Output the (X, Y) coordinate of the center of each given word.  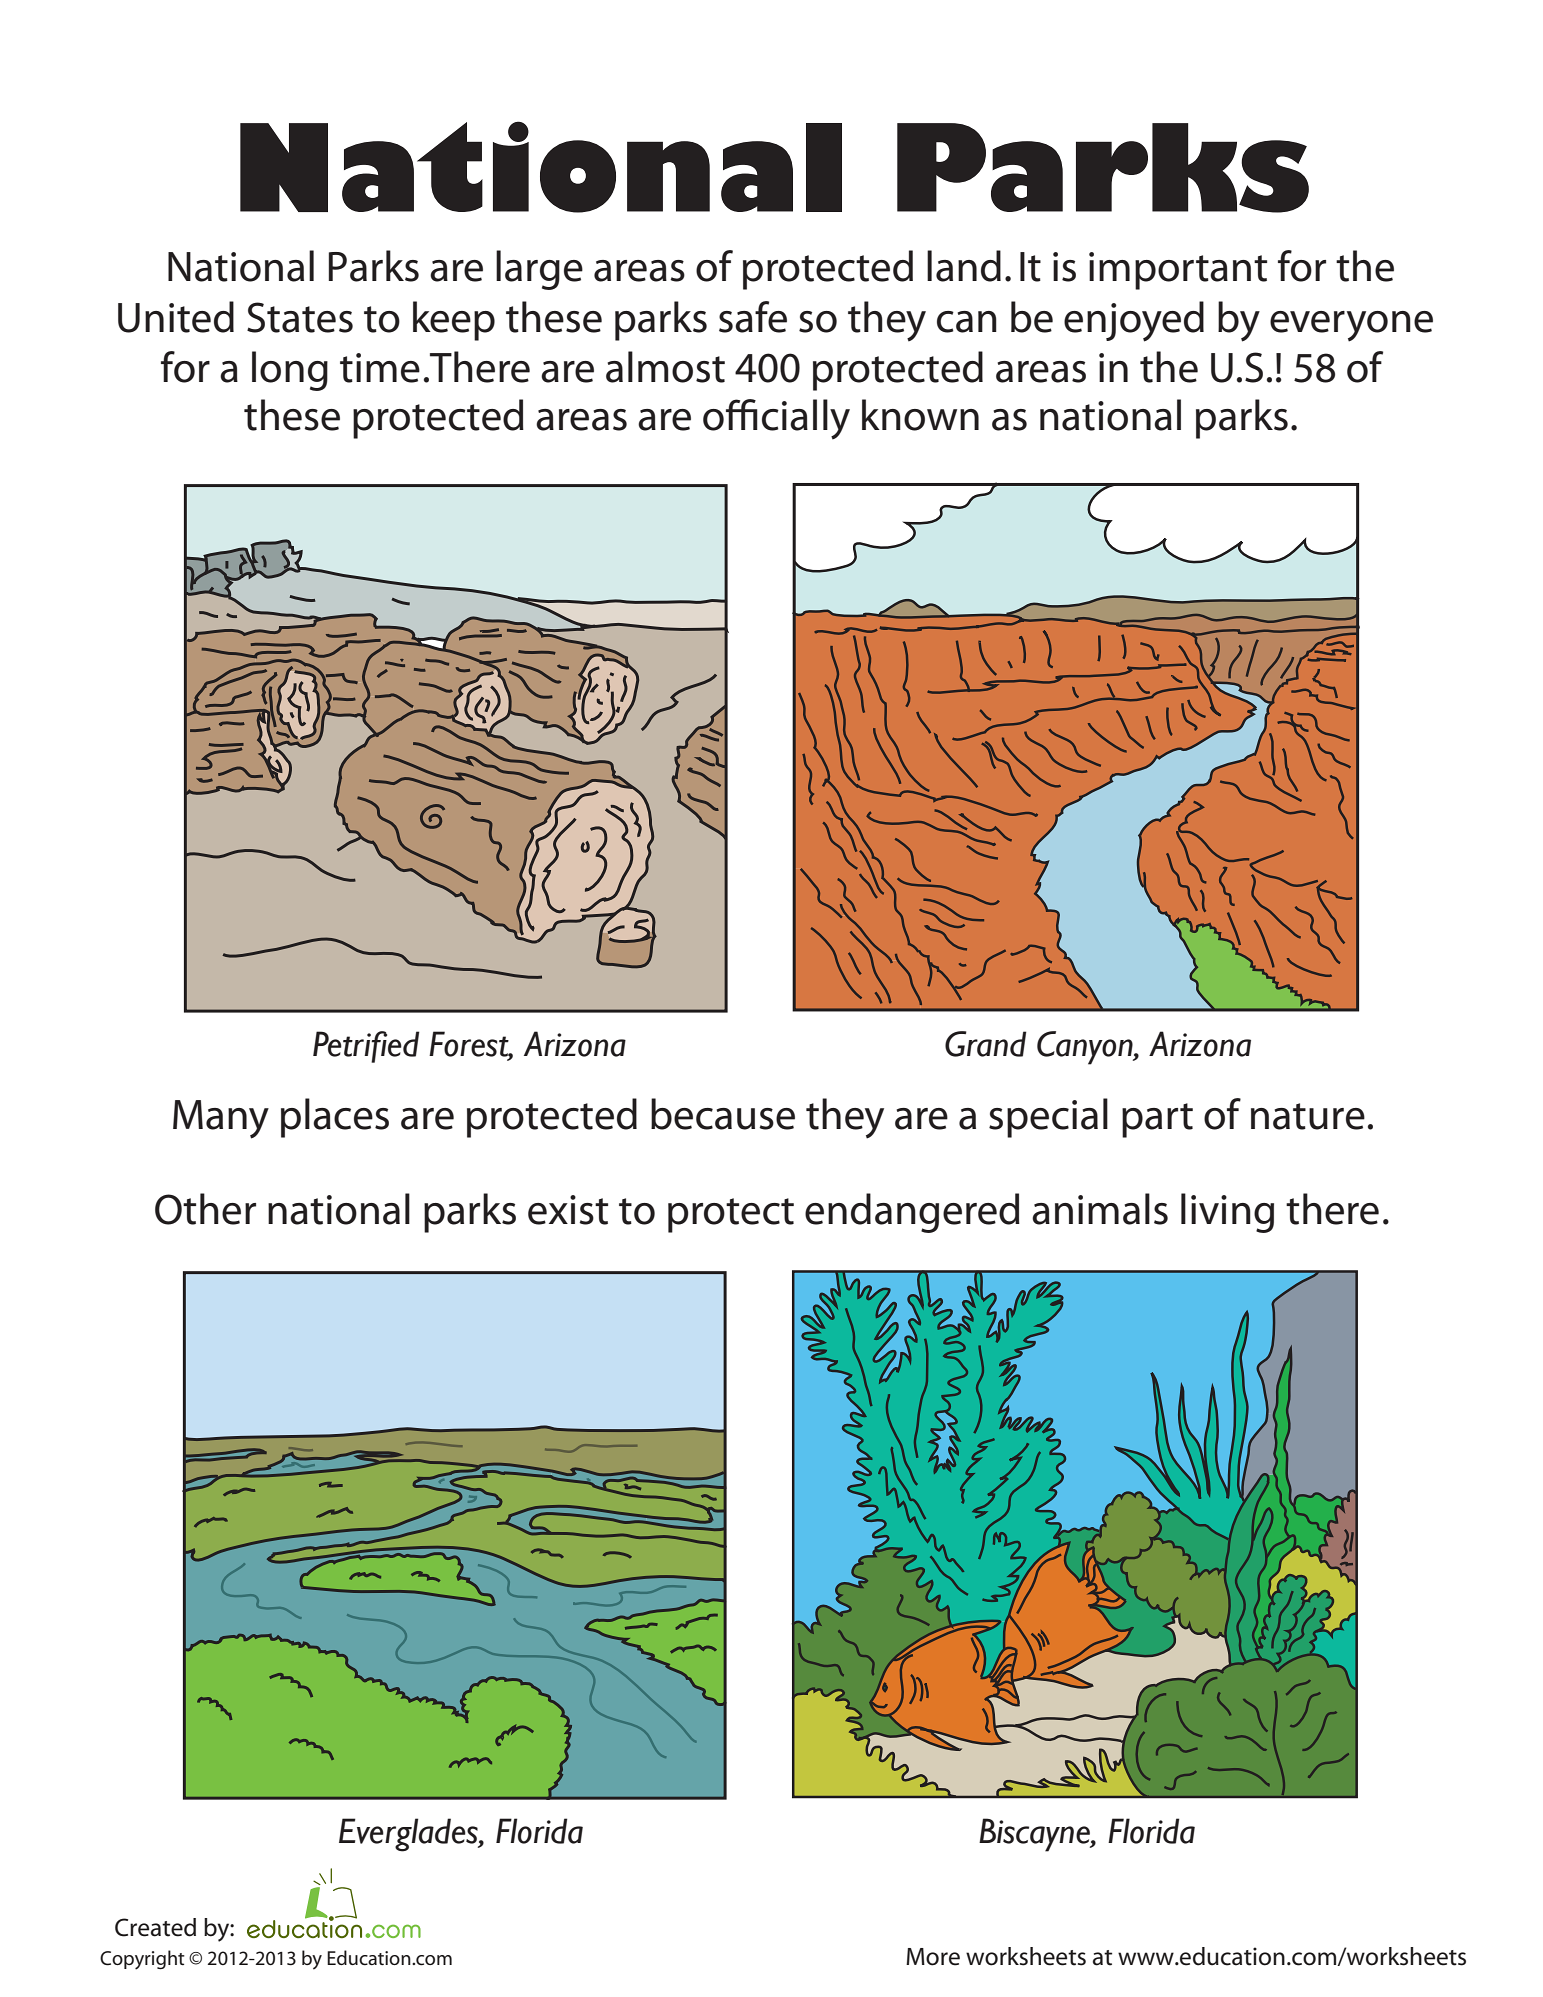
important (1178, 271)
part (1157, 1120)
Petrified (366, 1047)
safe (753, 317)
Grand (986, 1044)
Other (205, 1209)
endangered (912, 1213)
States (300, 317)
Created (155, 1927)
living (1227, 1213)
